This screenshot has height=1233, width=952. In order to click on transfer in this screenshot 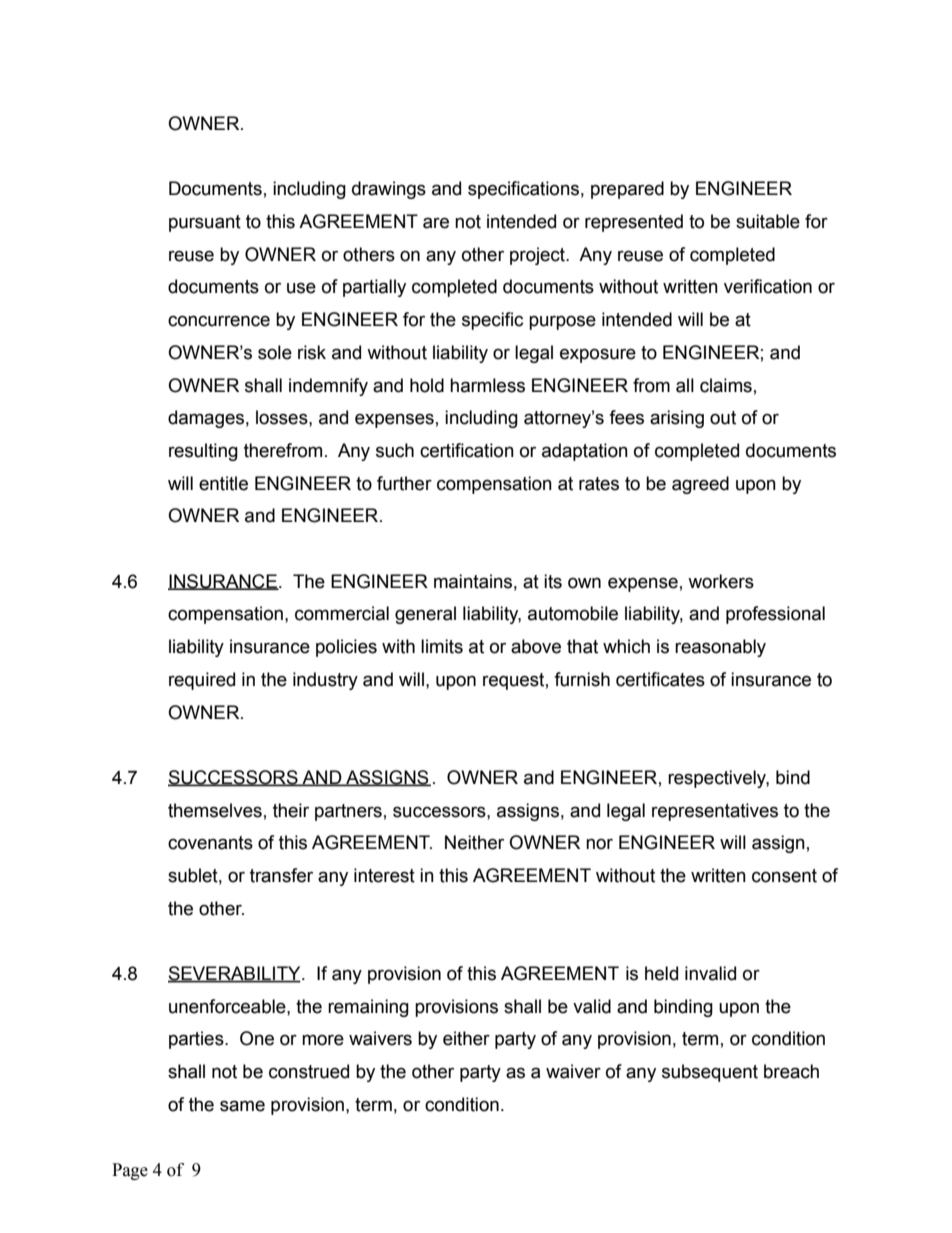, I will do `click(281, 875)`.
